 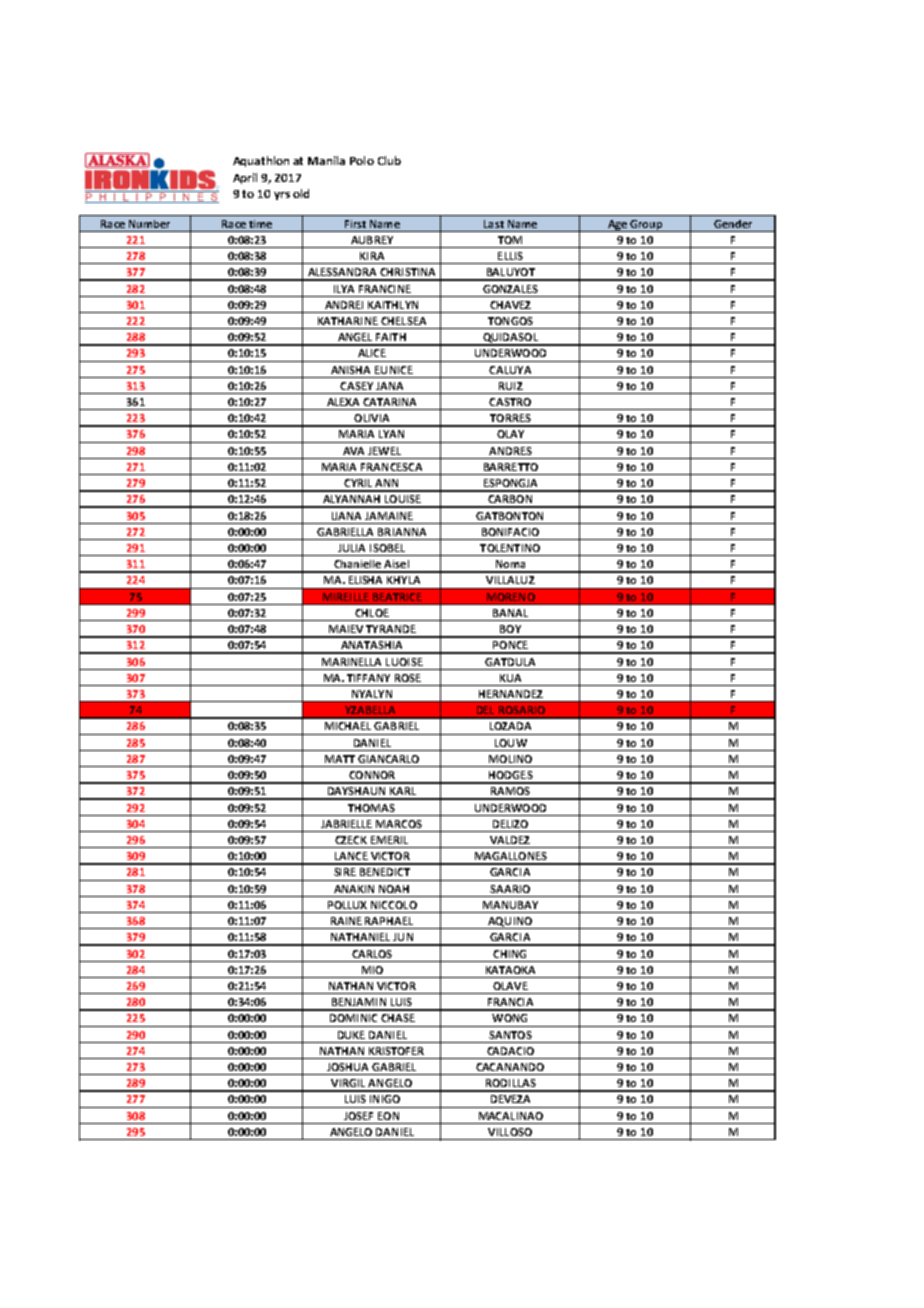 What do you see at coordinates (351, 548) in the screenshot?
I see `JULIA` at bounding box center [351, 548].
